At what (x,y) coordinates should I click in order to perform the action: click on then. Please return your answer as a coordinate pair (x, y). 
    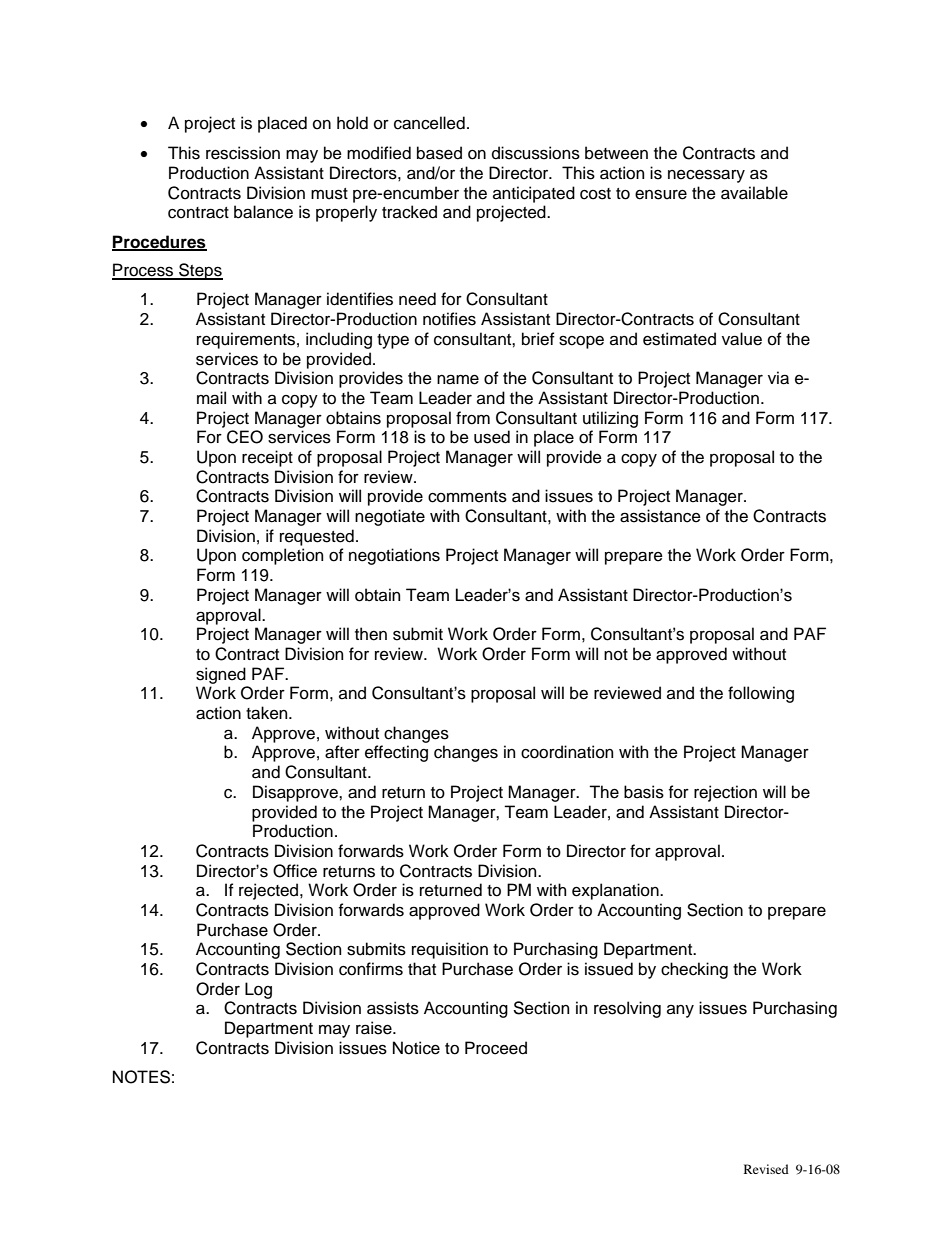
    Looking at the image, I should click on (371, 634).
